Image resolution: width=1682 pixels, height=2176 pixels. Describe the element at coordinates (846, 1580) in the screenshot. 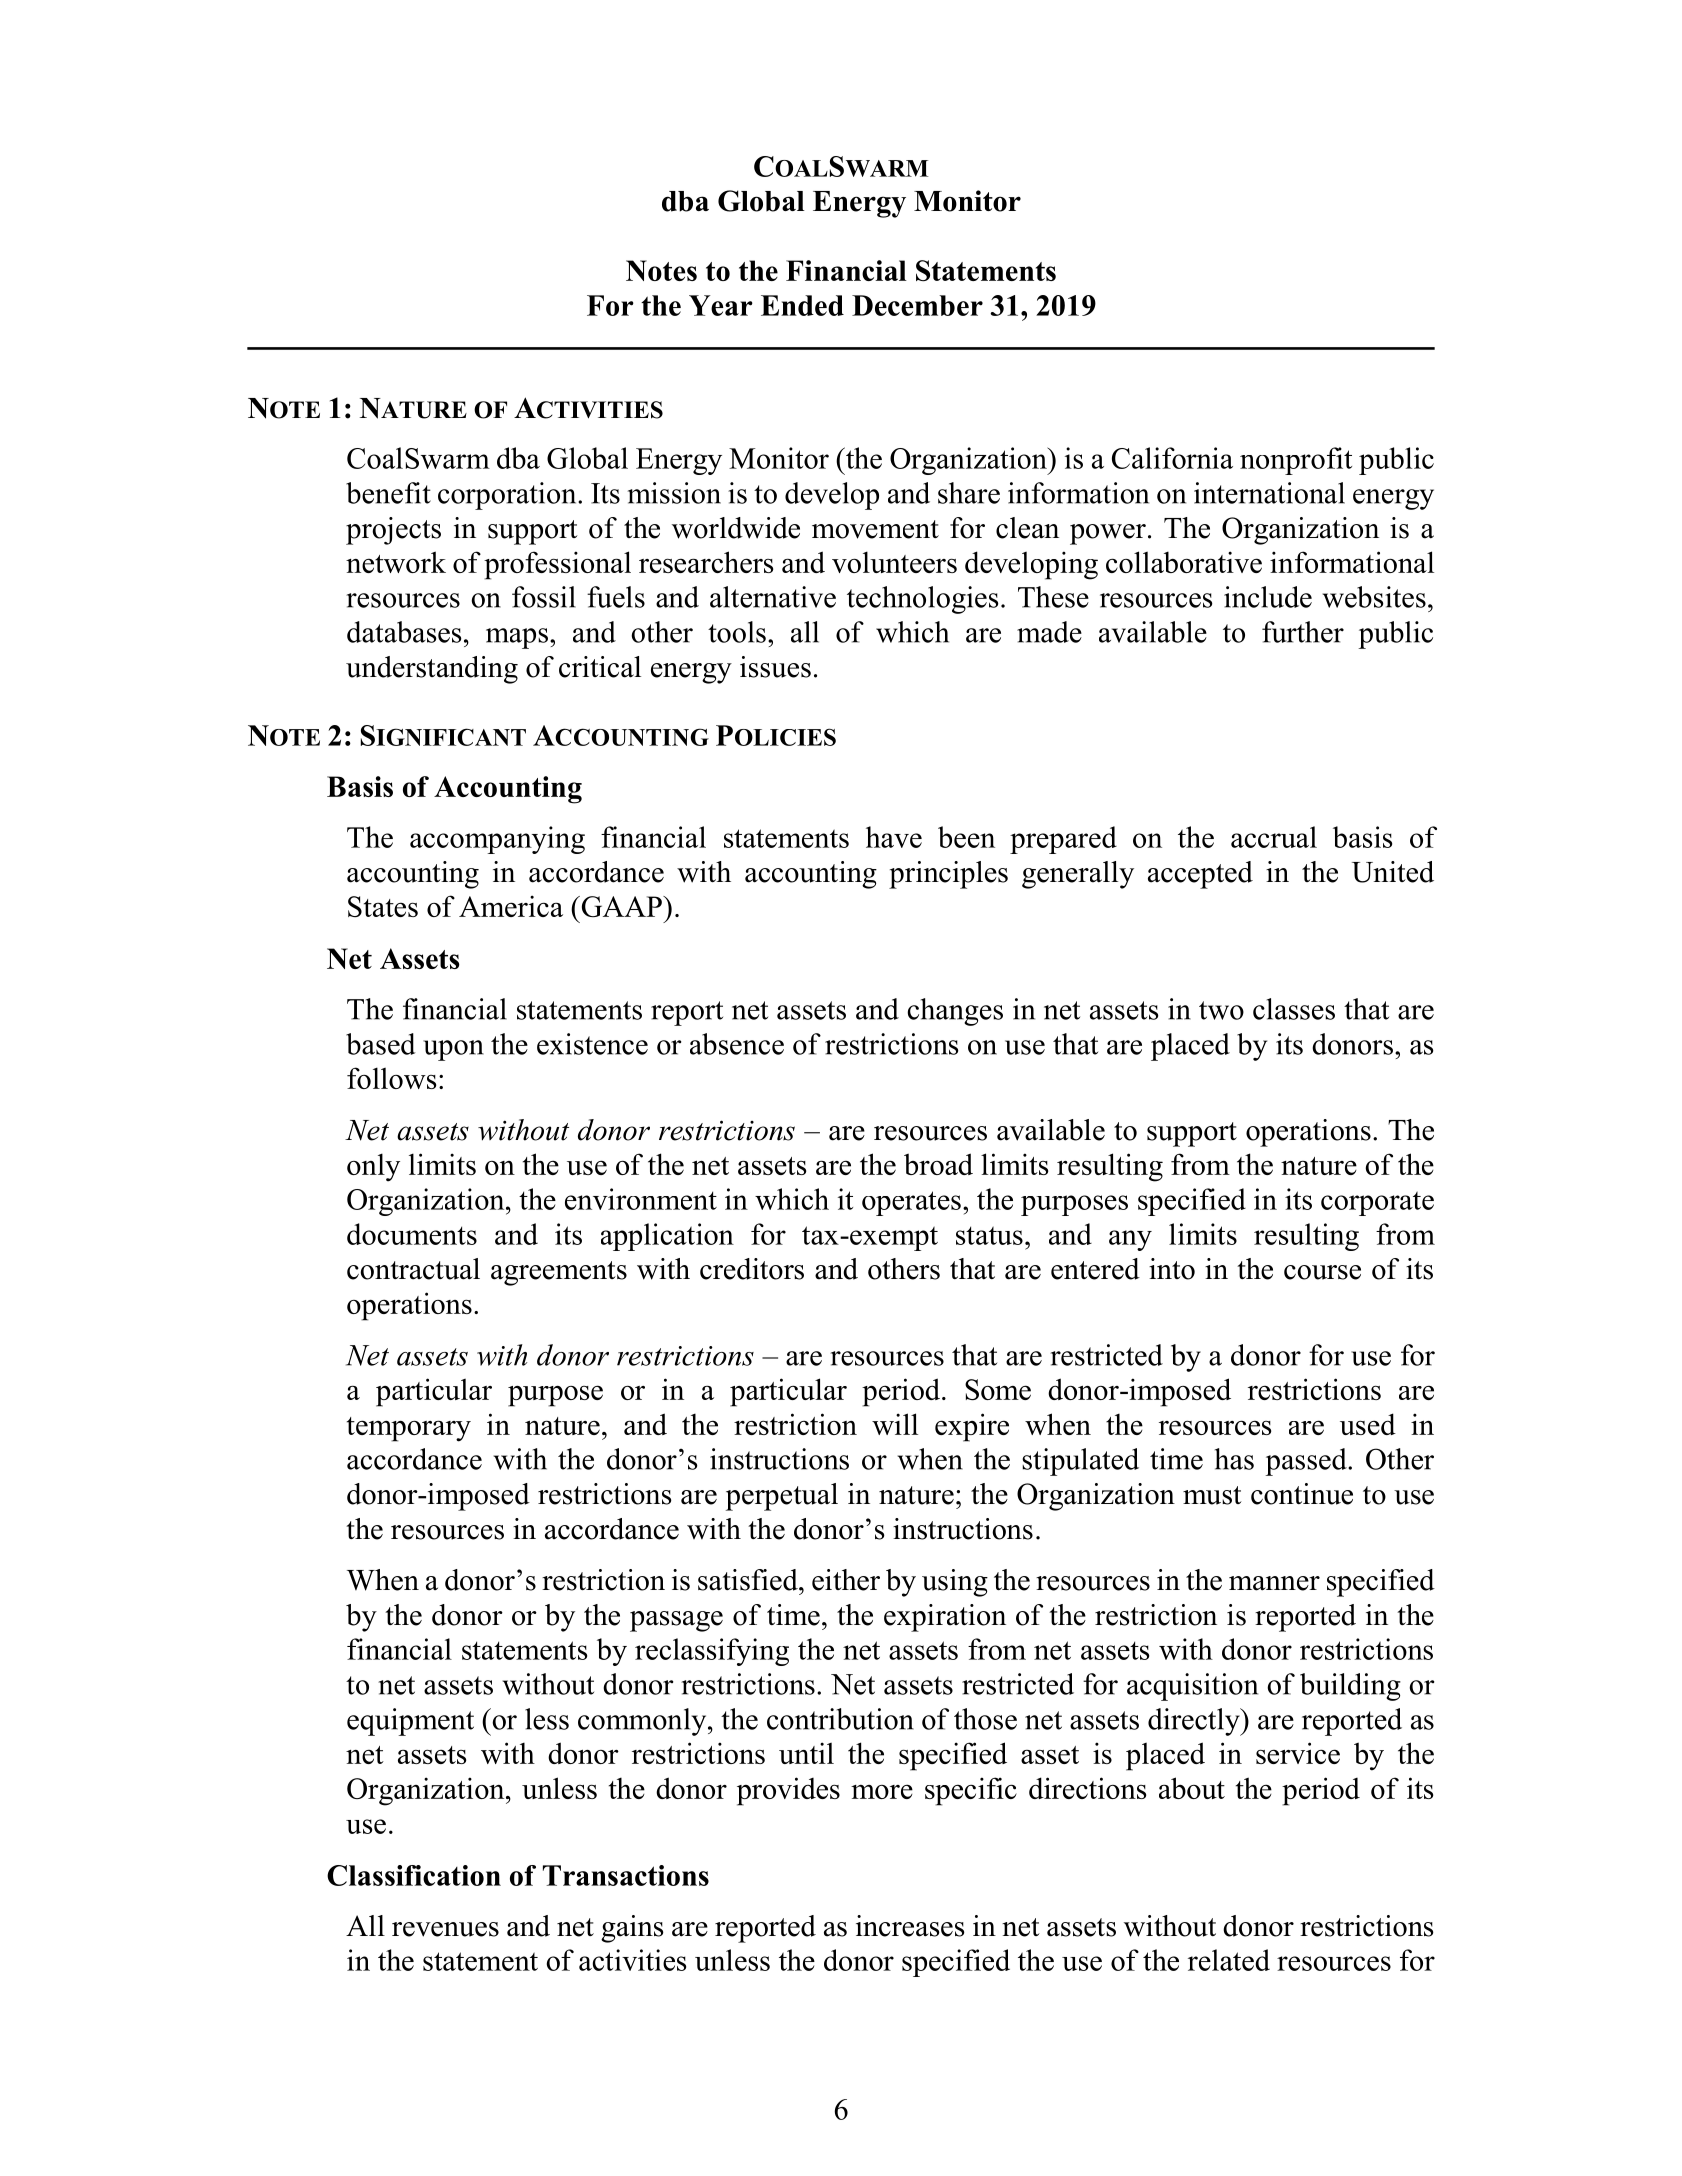

I see `either` at that location.
